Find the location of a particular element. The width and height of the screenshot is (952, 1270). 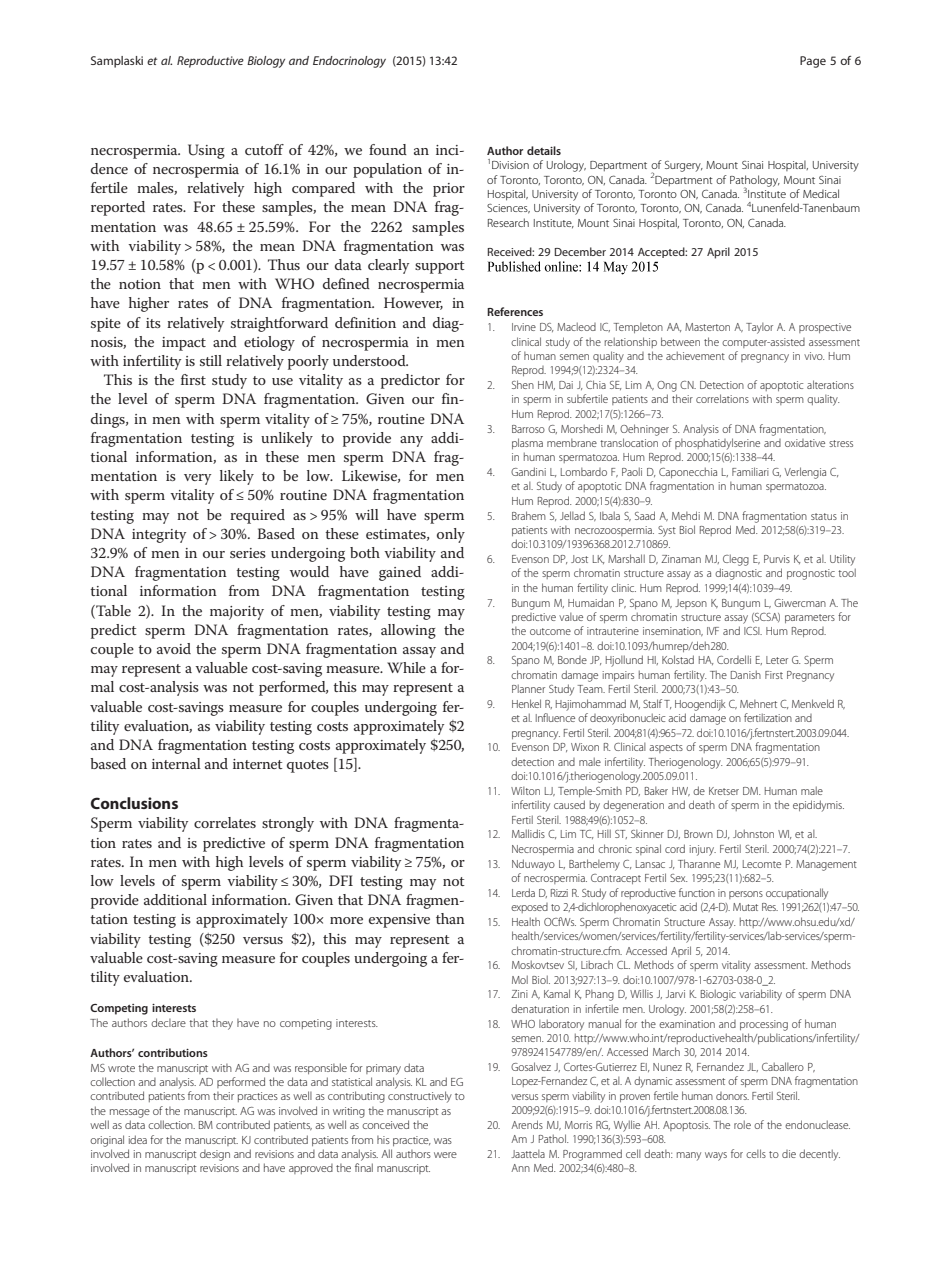

were is located at coordinates (445, 1155).
